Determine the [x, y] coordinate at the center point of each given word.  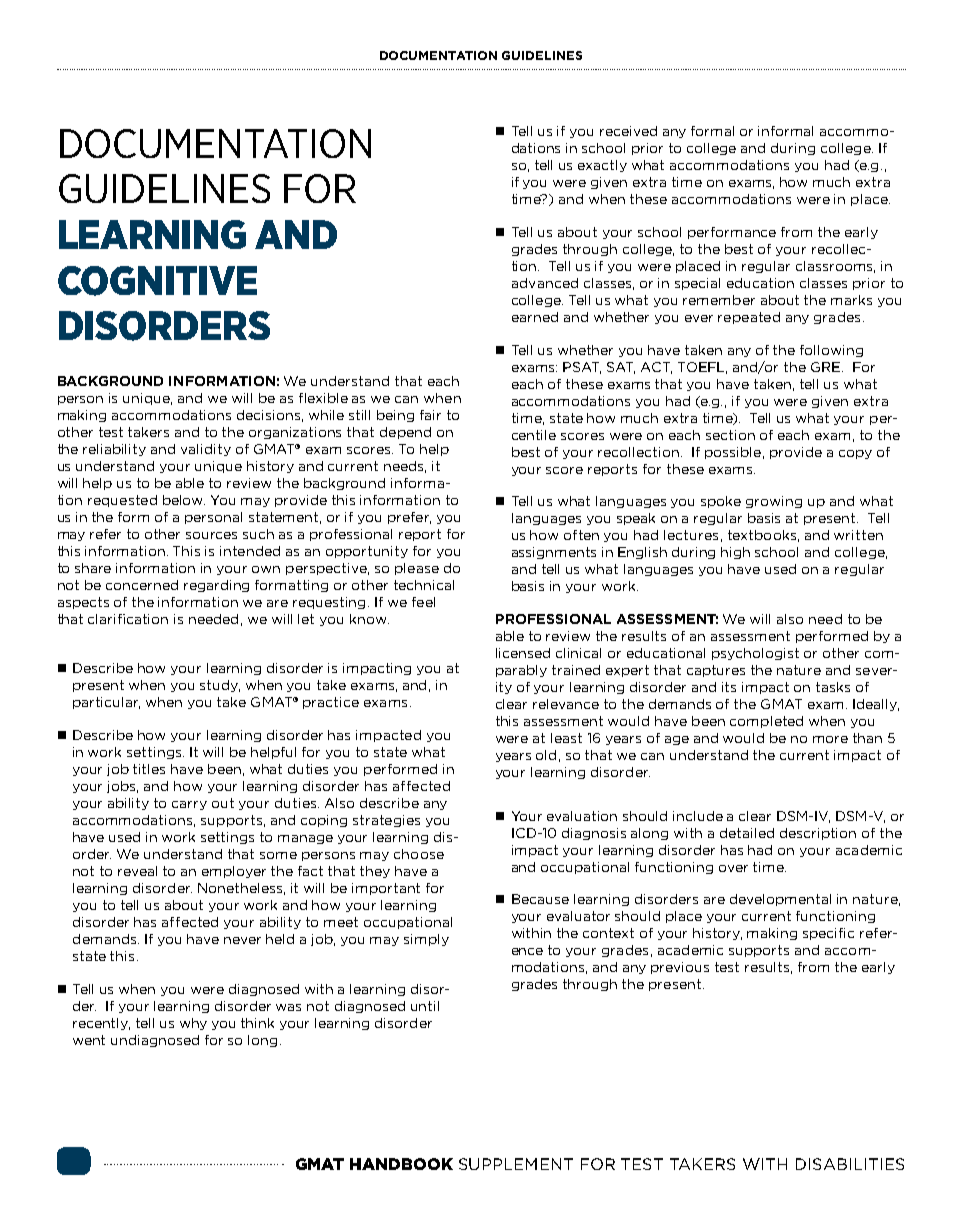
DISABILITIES [850, 1164]
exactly [602, 166]
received [628, 131]
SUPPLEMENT [516, 1164]
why [193, 1024]
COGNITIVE [157, 281]
